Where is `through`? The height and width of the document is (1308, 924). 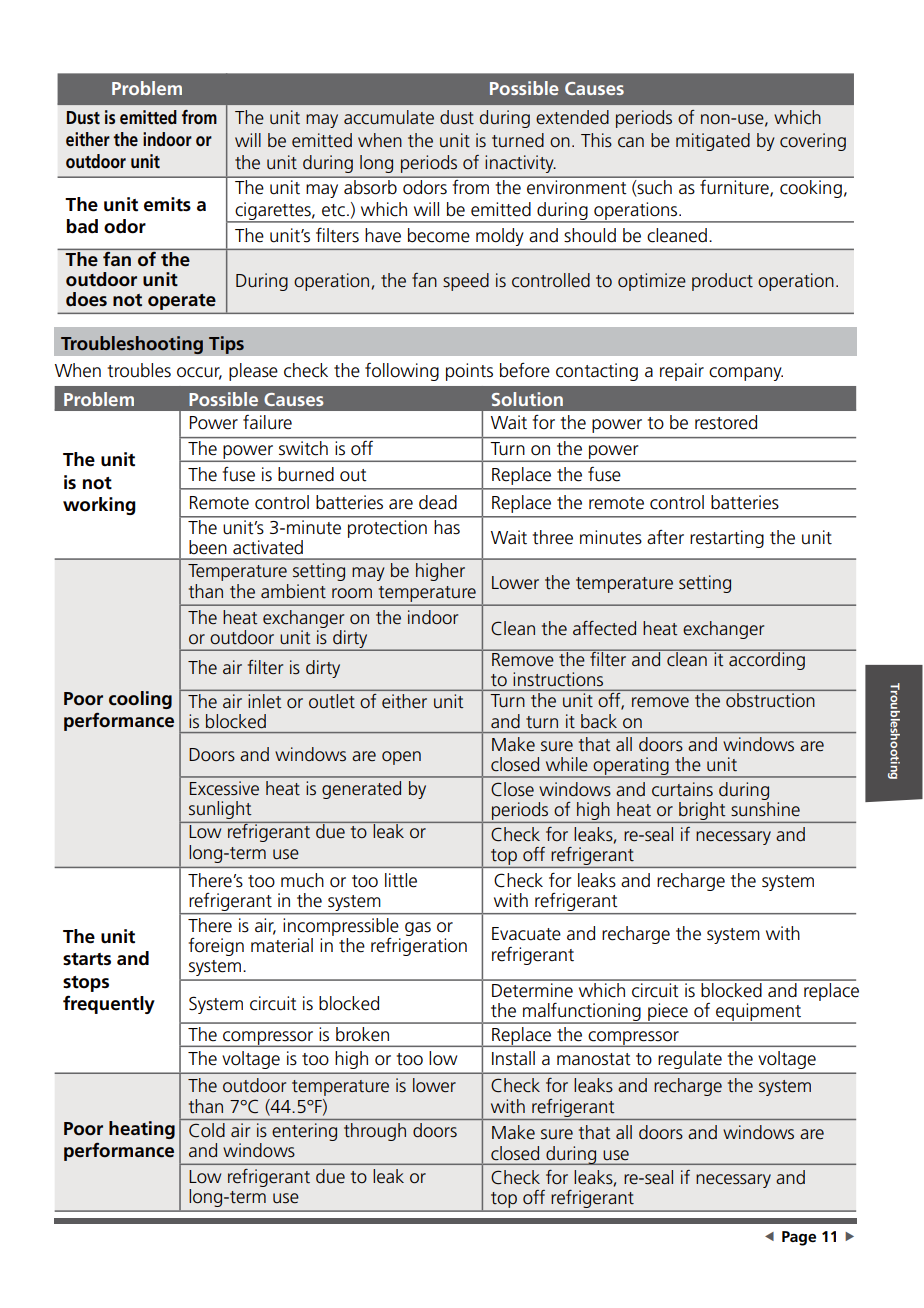
through is located at coordinates (375, 1132).
